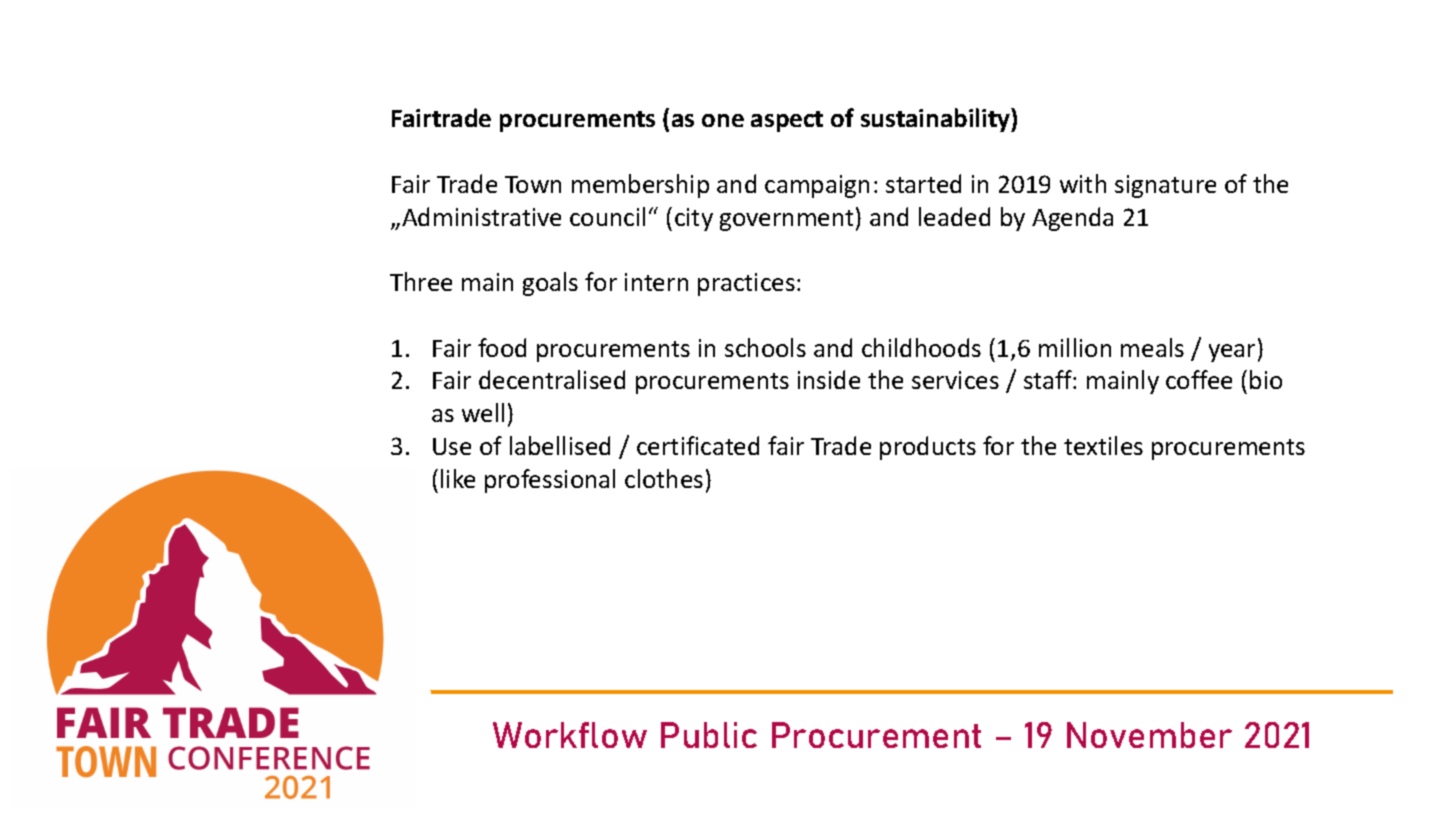 This document has width=1456, height=819. Describe the element at coordinates (1152, 347) in the document. I see `meals` at that location.
